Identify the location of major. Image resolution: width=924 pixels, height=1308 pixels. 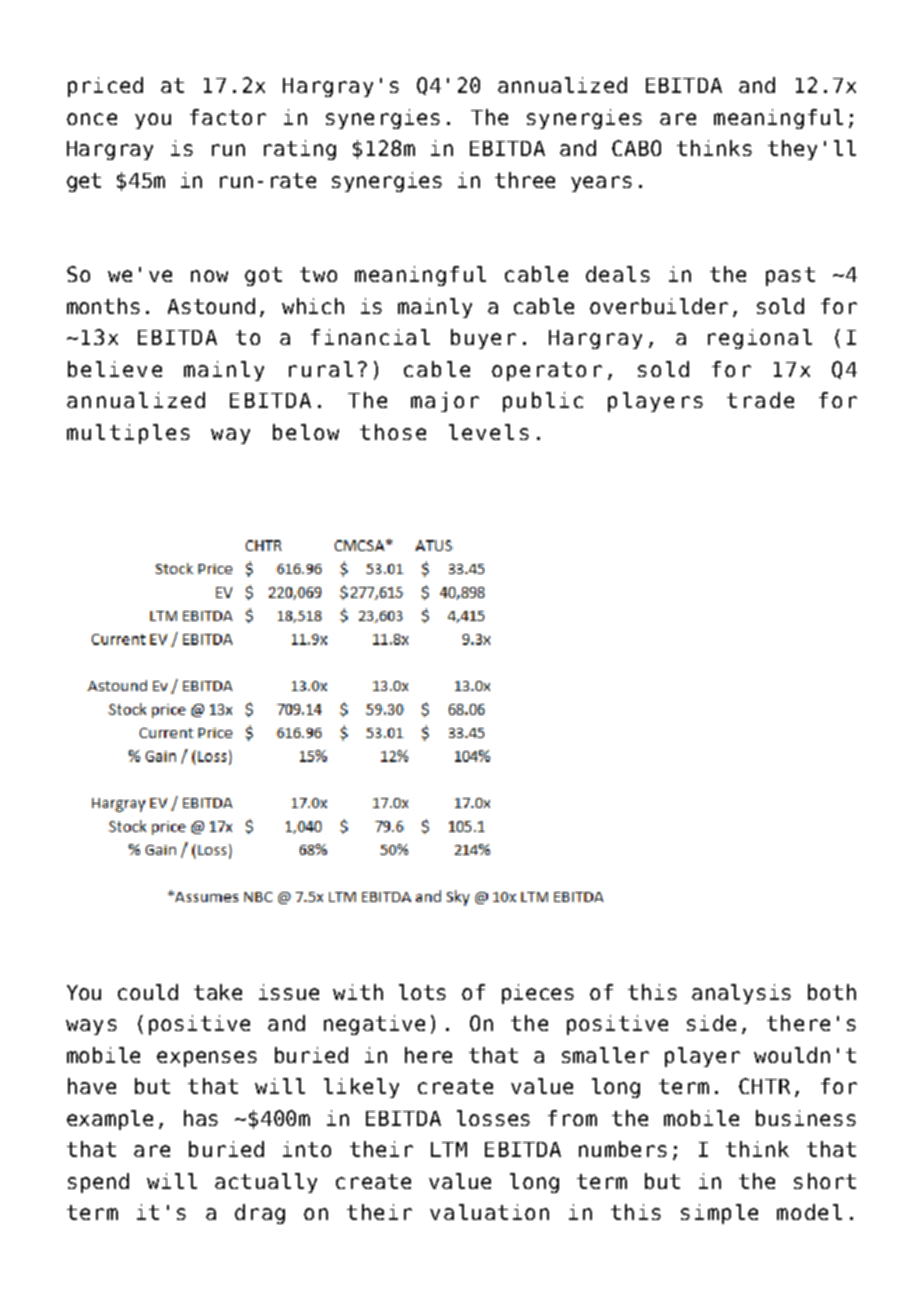
(445, 402).
